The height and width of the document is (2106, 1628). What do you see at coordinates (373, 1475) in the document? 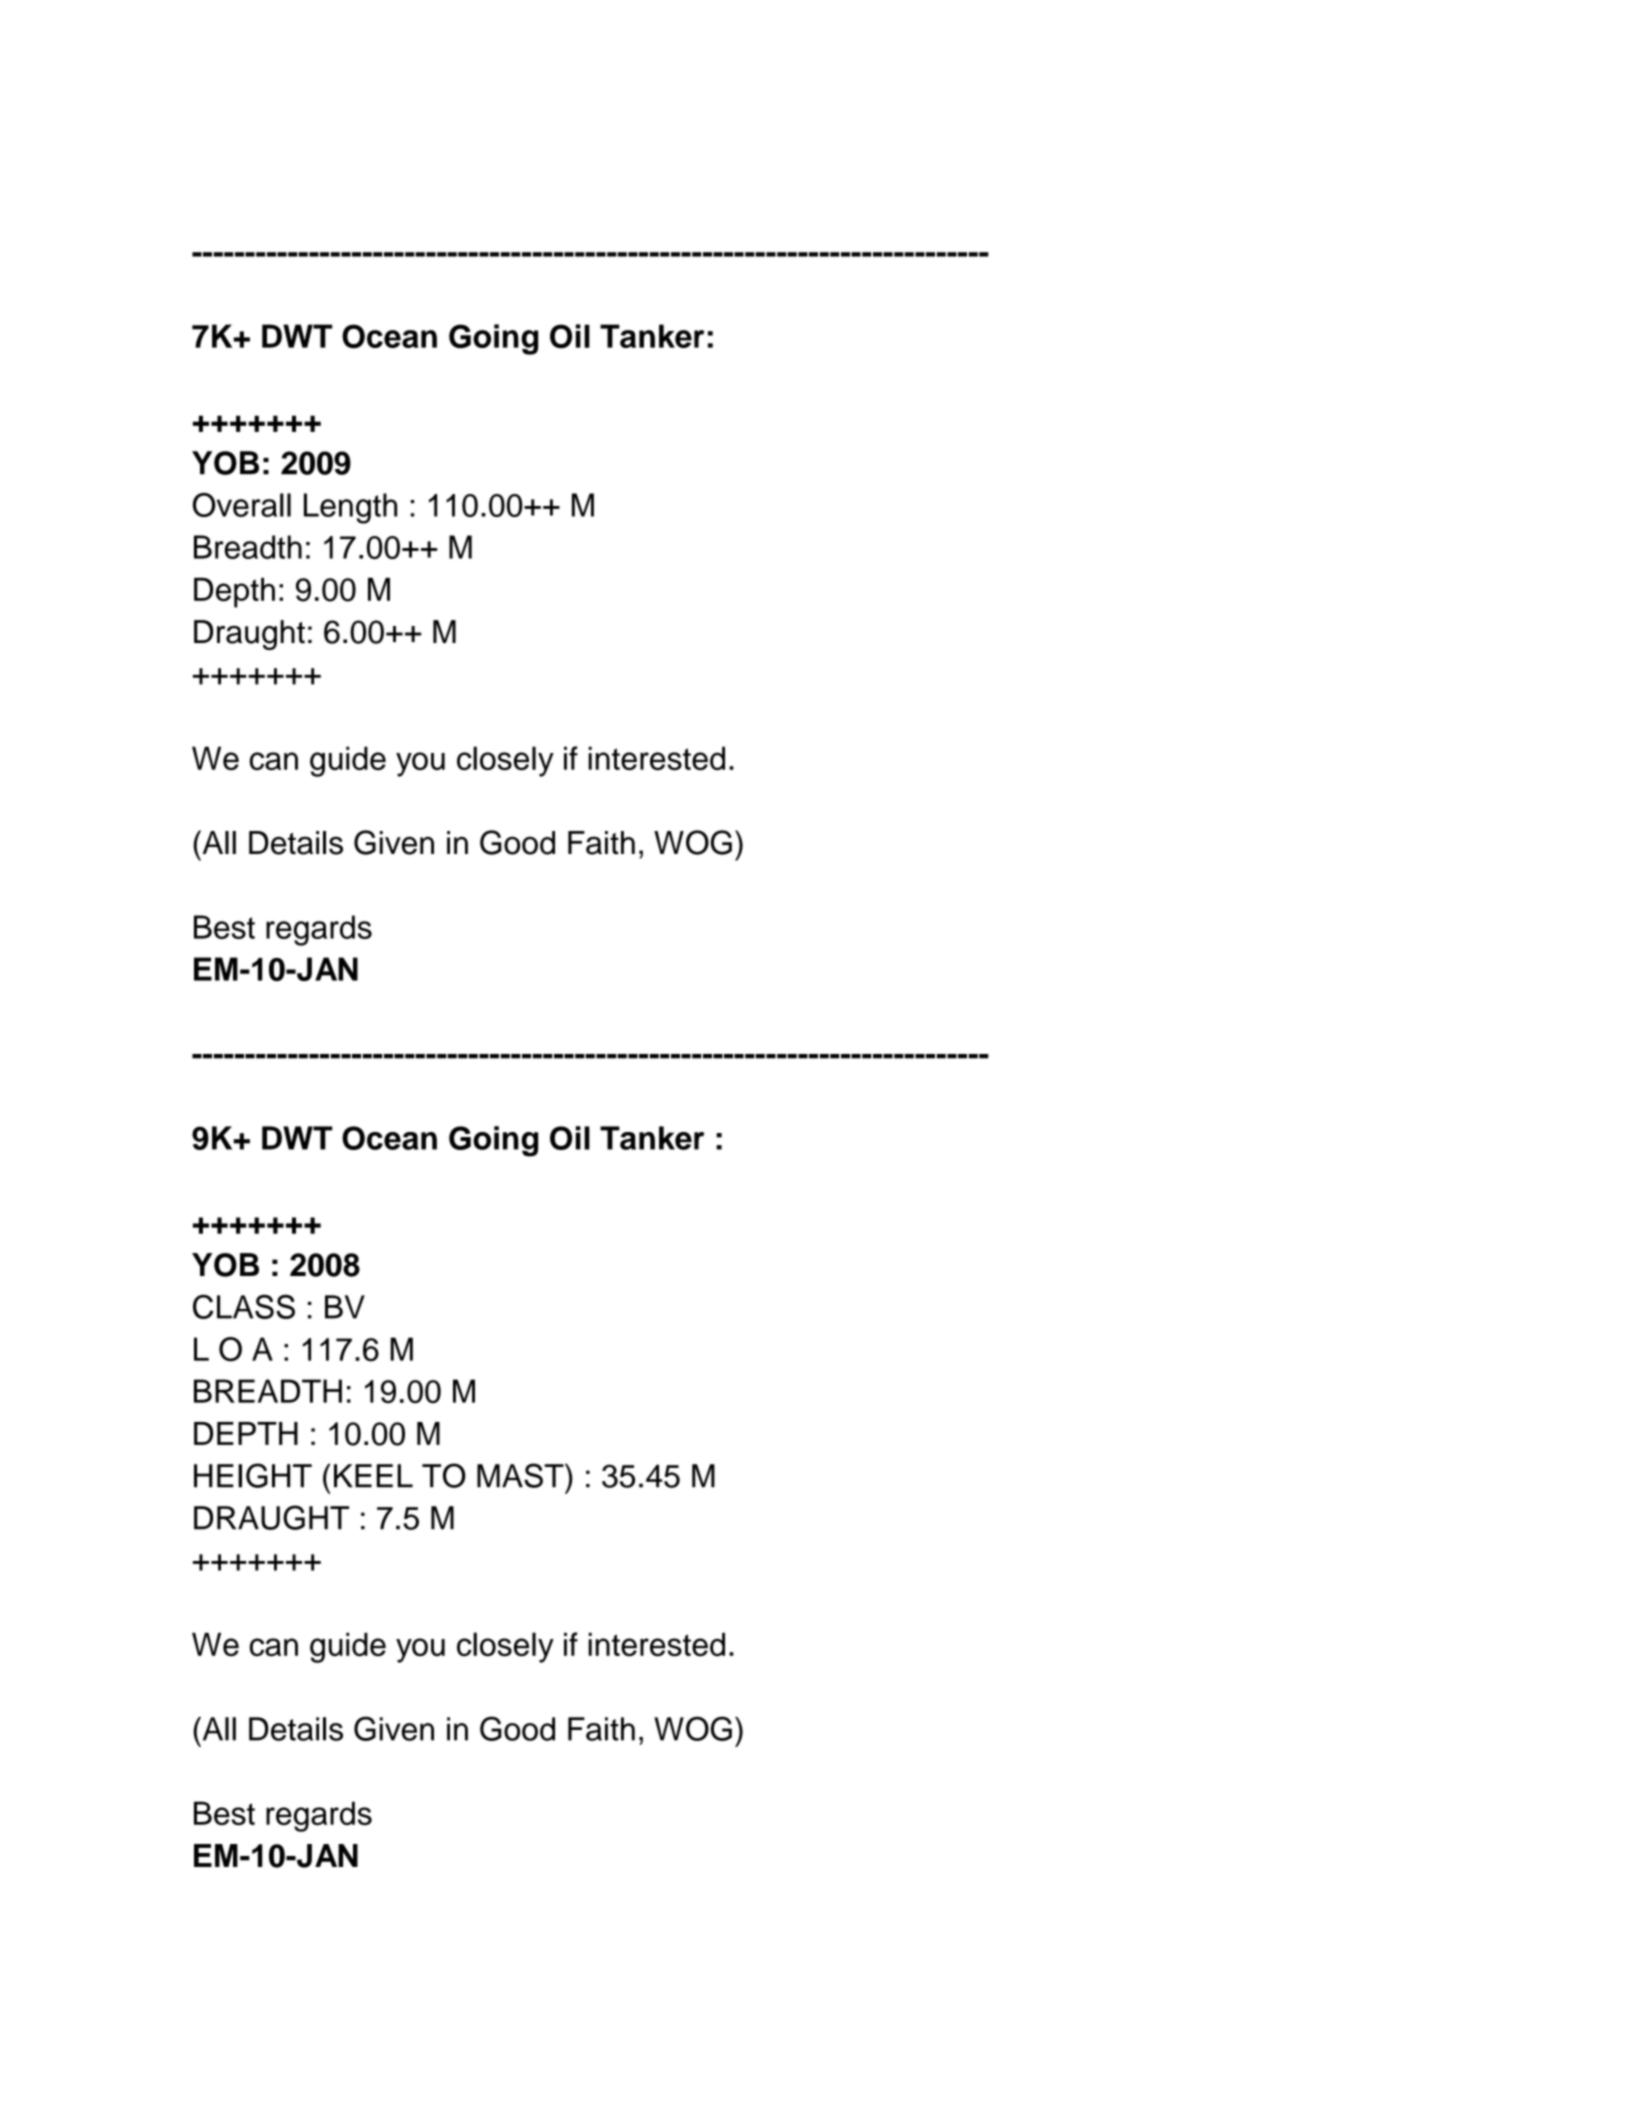
I see `KEEL` at bounding box center [373, 1475].
